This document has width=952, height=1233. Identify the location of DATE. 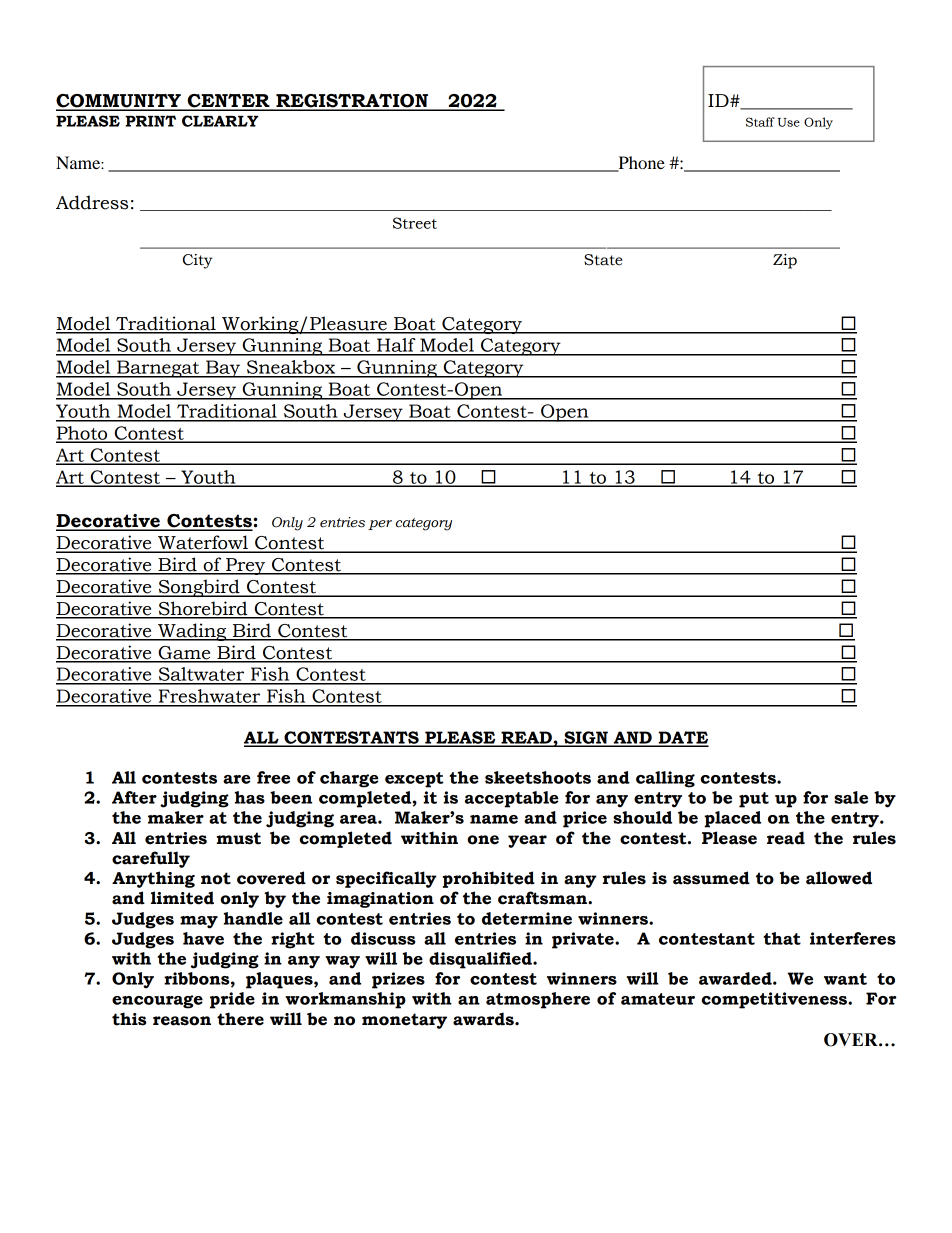
(682, 738).
